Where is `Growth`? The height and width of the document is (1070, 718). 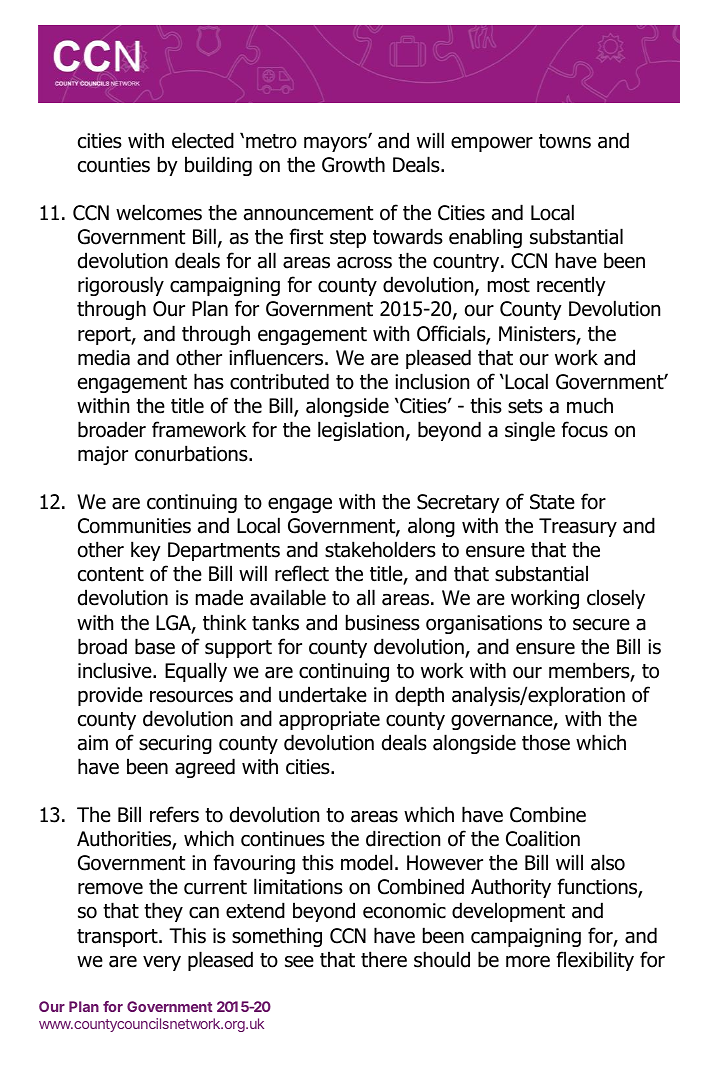
Growth is located at coordinates (353, 164).
